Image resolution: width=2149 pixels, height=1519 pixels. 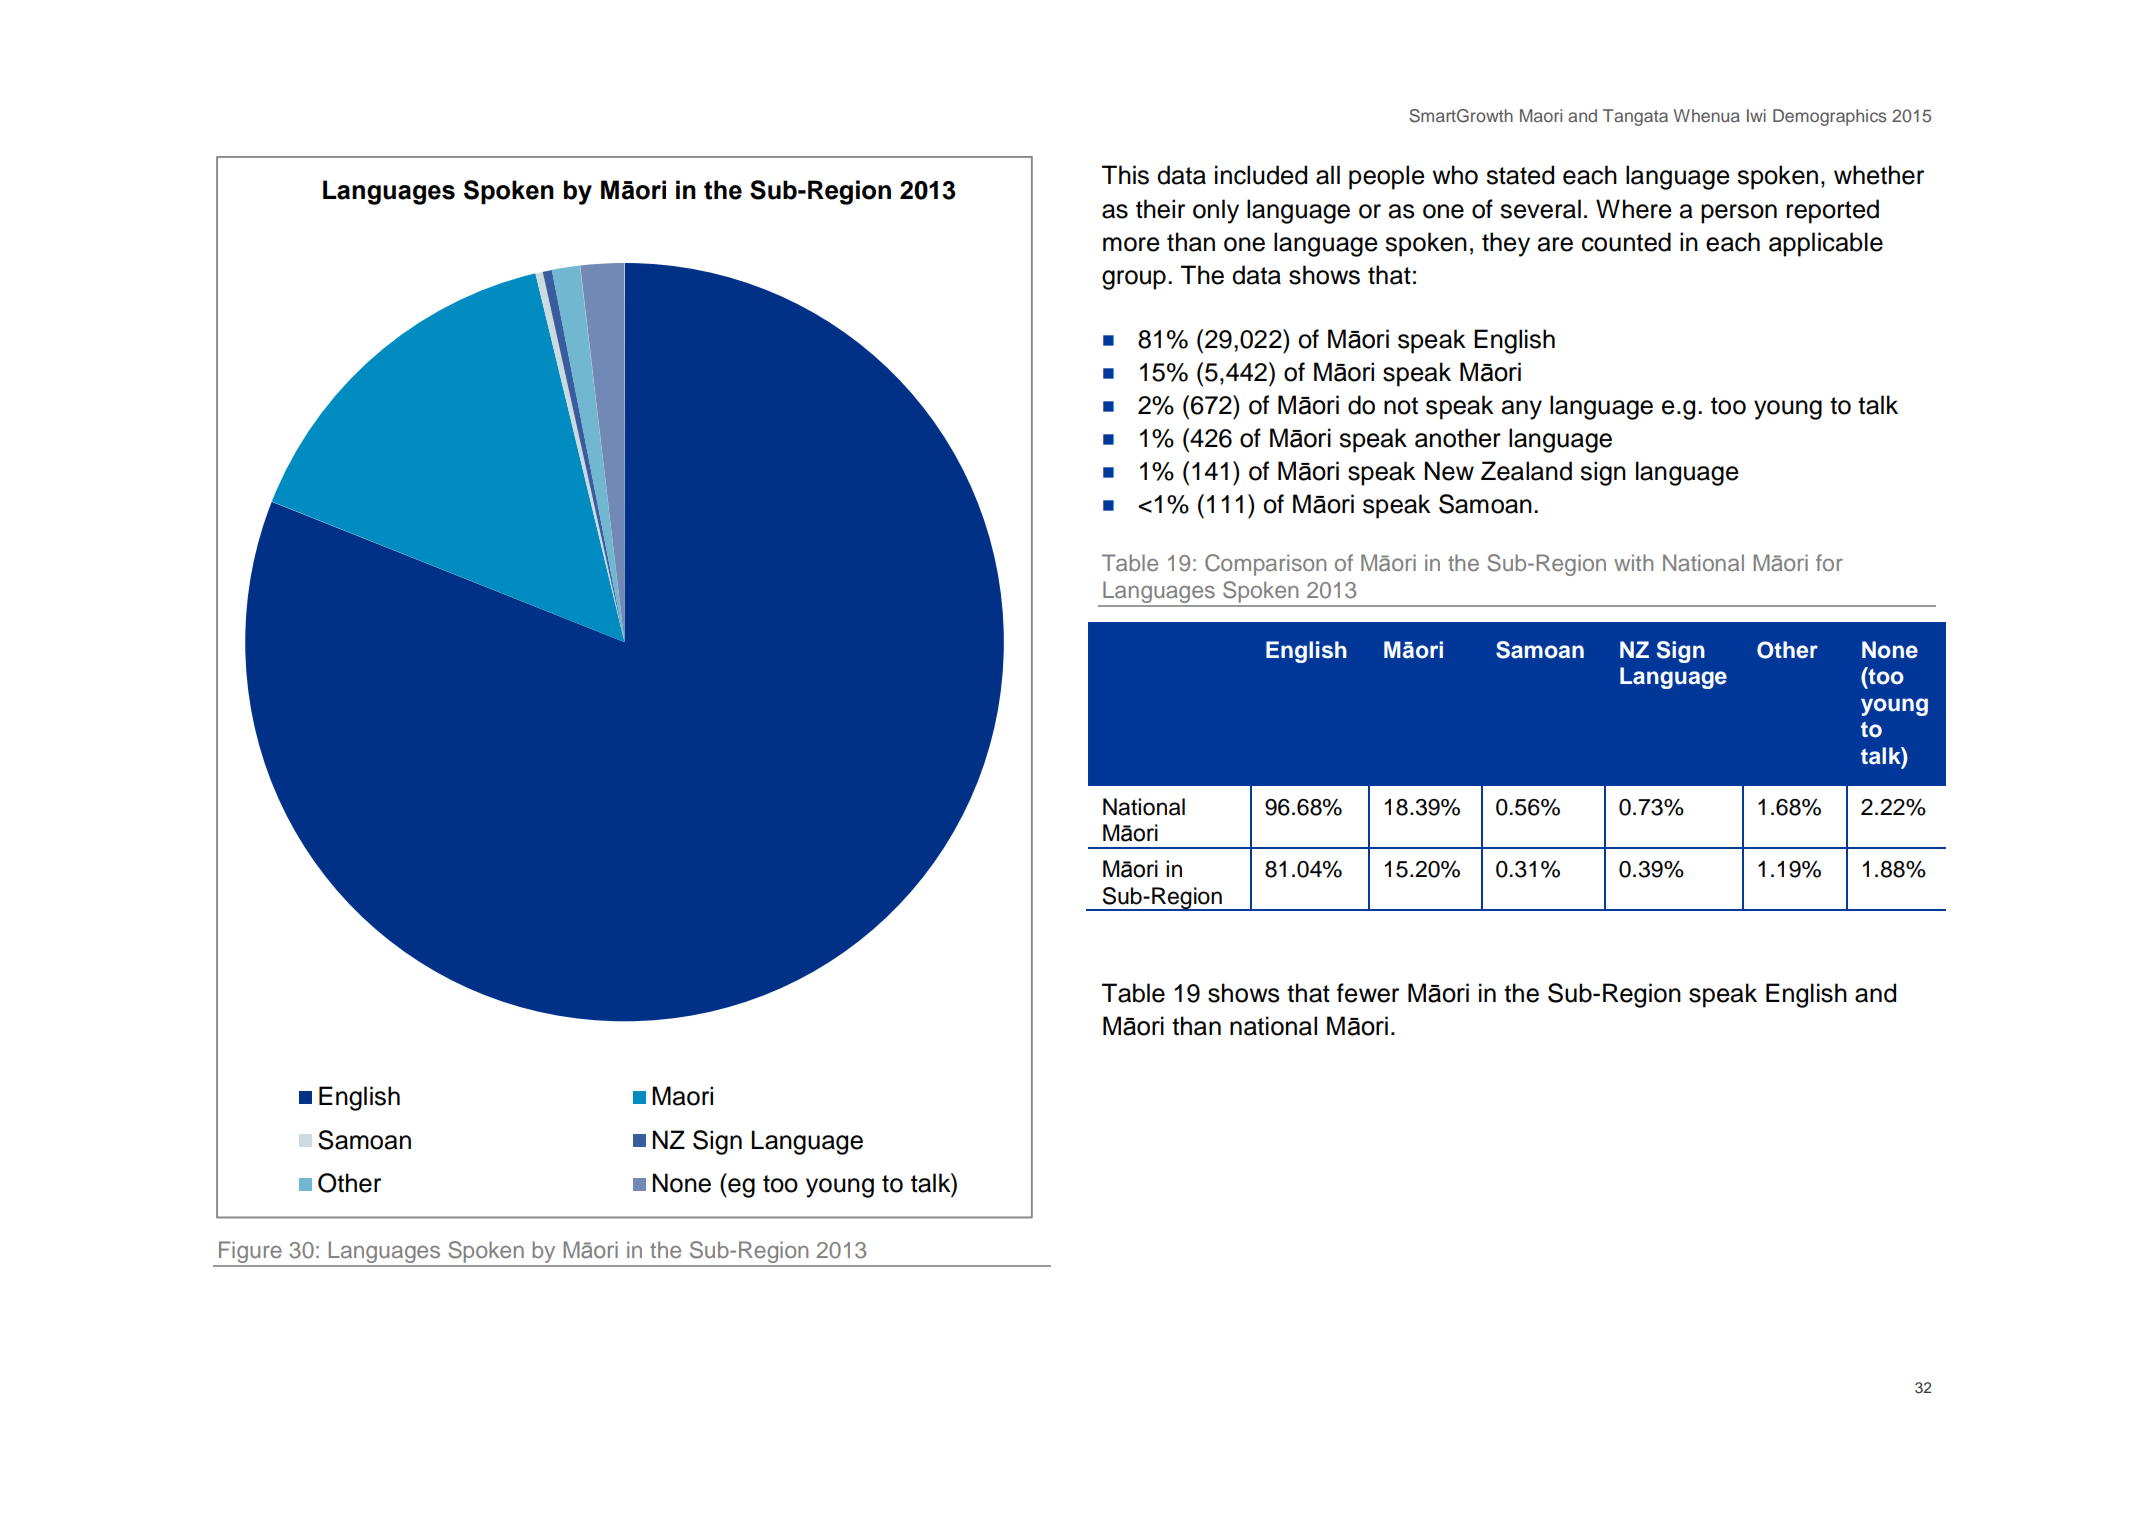 What do you see at coordinates (1756, 115) in the screenshot?
I see `Iwi` at bounding box center [1756, 115].
